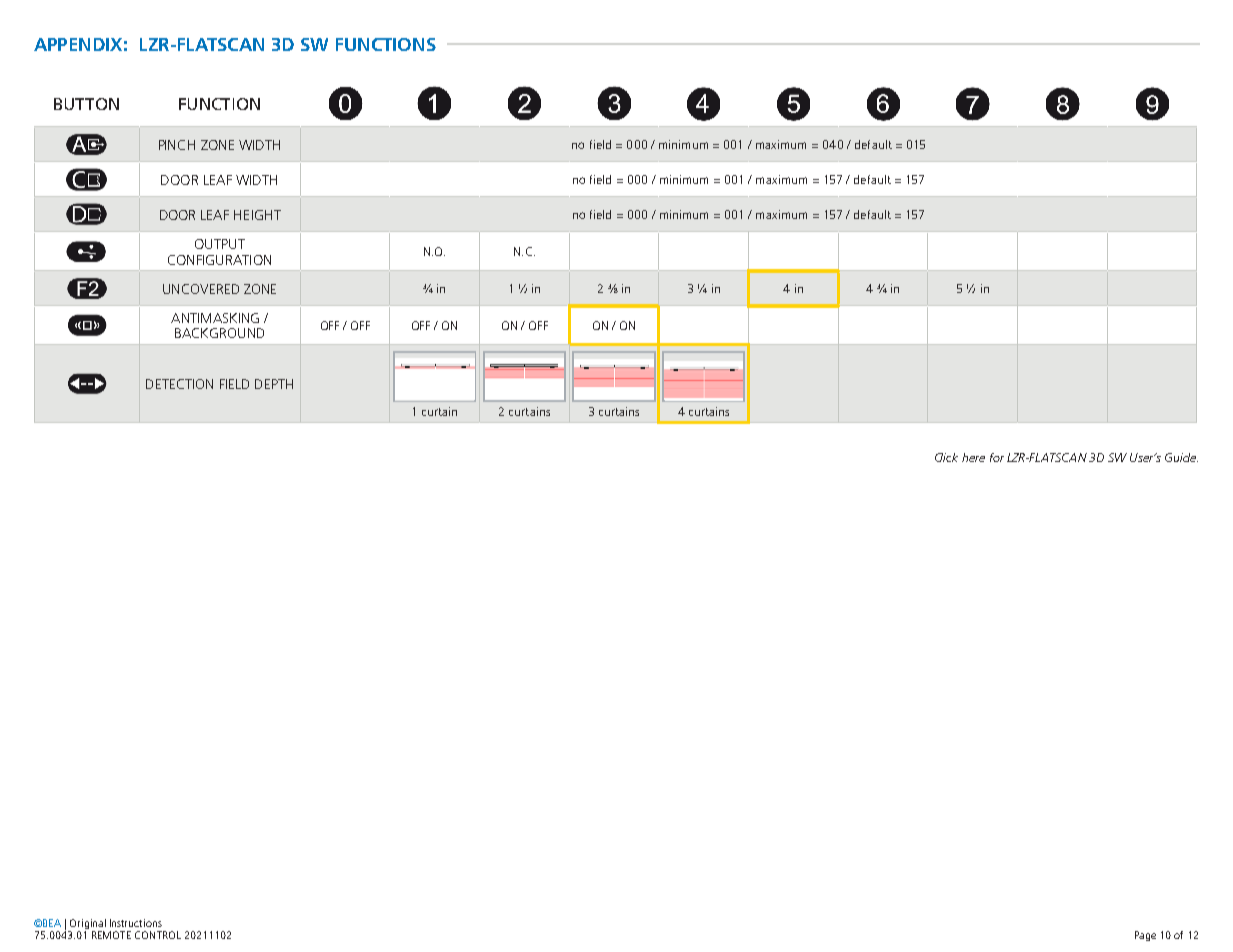 The width and height of the page is (1233, 952). Describe the element at coordinates (177, 145) in the page. I see `PINCH` at that location.
